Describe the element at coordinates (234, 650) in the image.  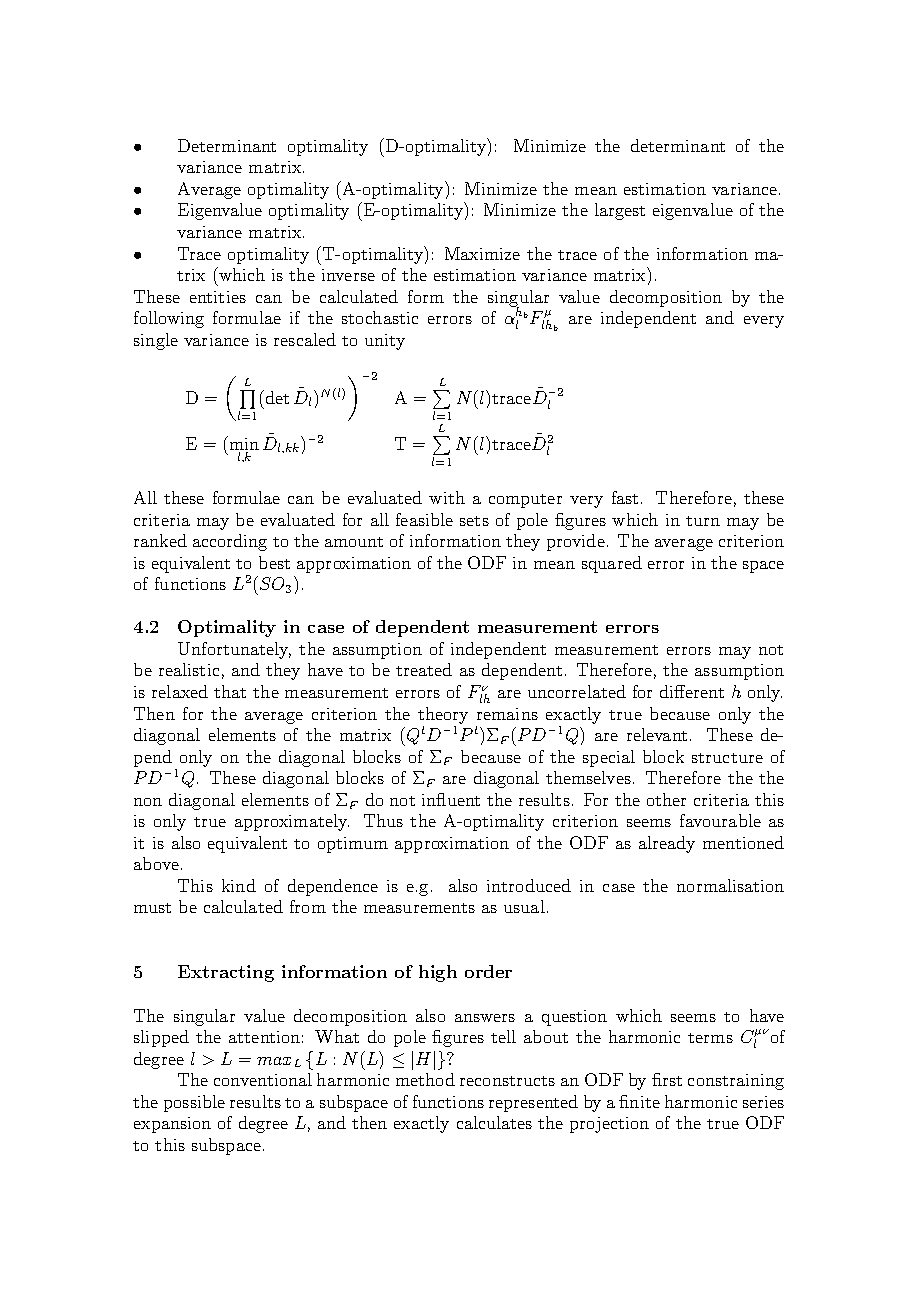
I see `Unfortunately` at that location.
